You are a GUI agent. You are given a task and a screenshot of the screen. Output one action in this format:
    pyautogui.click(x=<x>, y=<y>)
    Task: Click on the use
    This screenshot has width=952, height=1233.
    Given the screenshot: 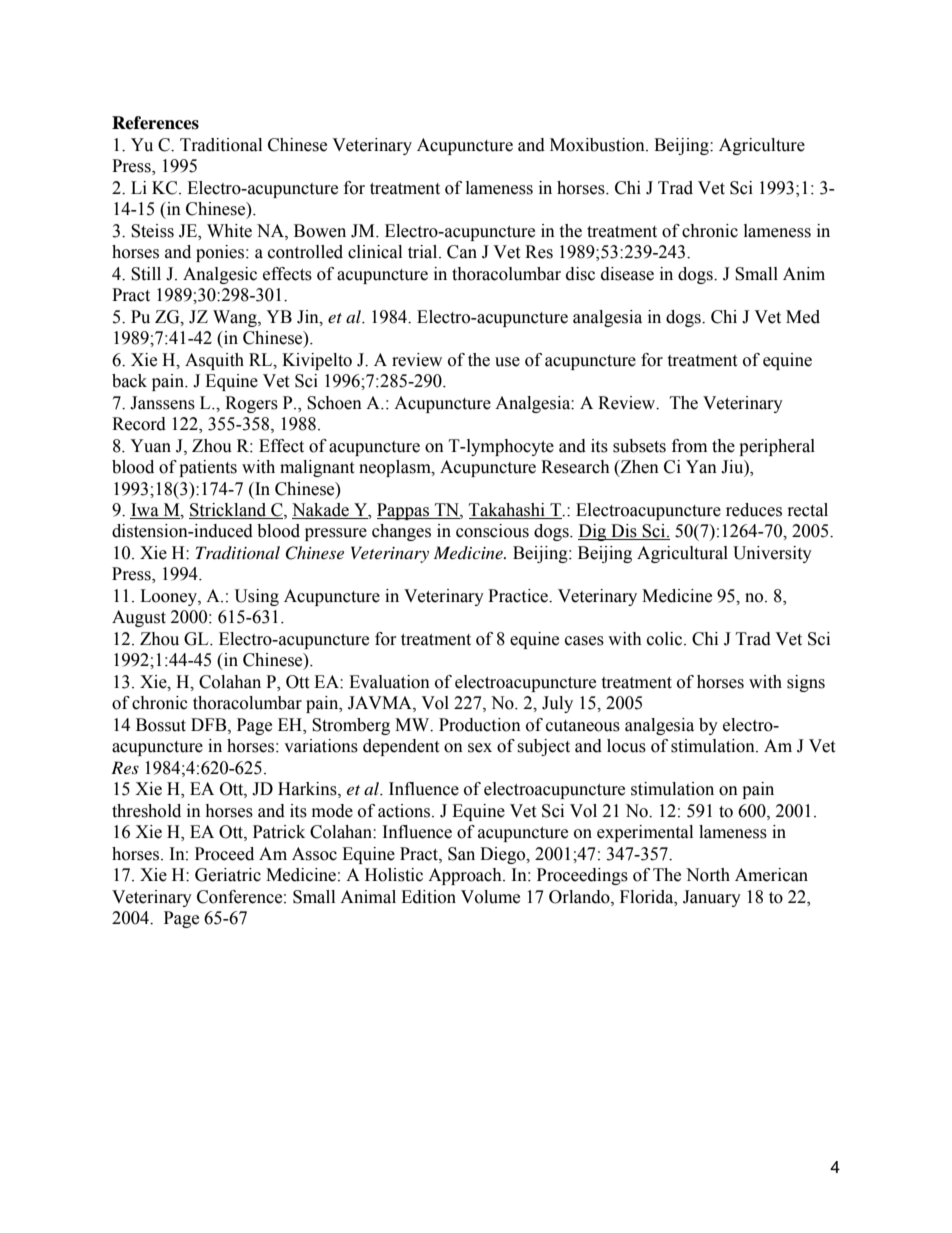 What is the action you would take?
    pyautogui.click(x=507, y=362)
